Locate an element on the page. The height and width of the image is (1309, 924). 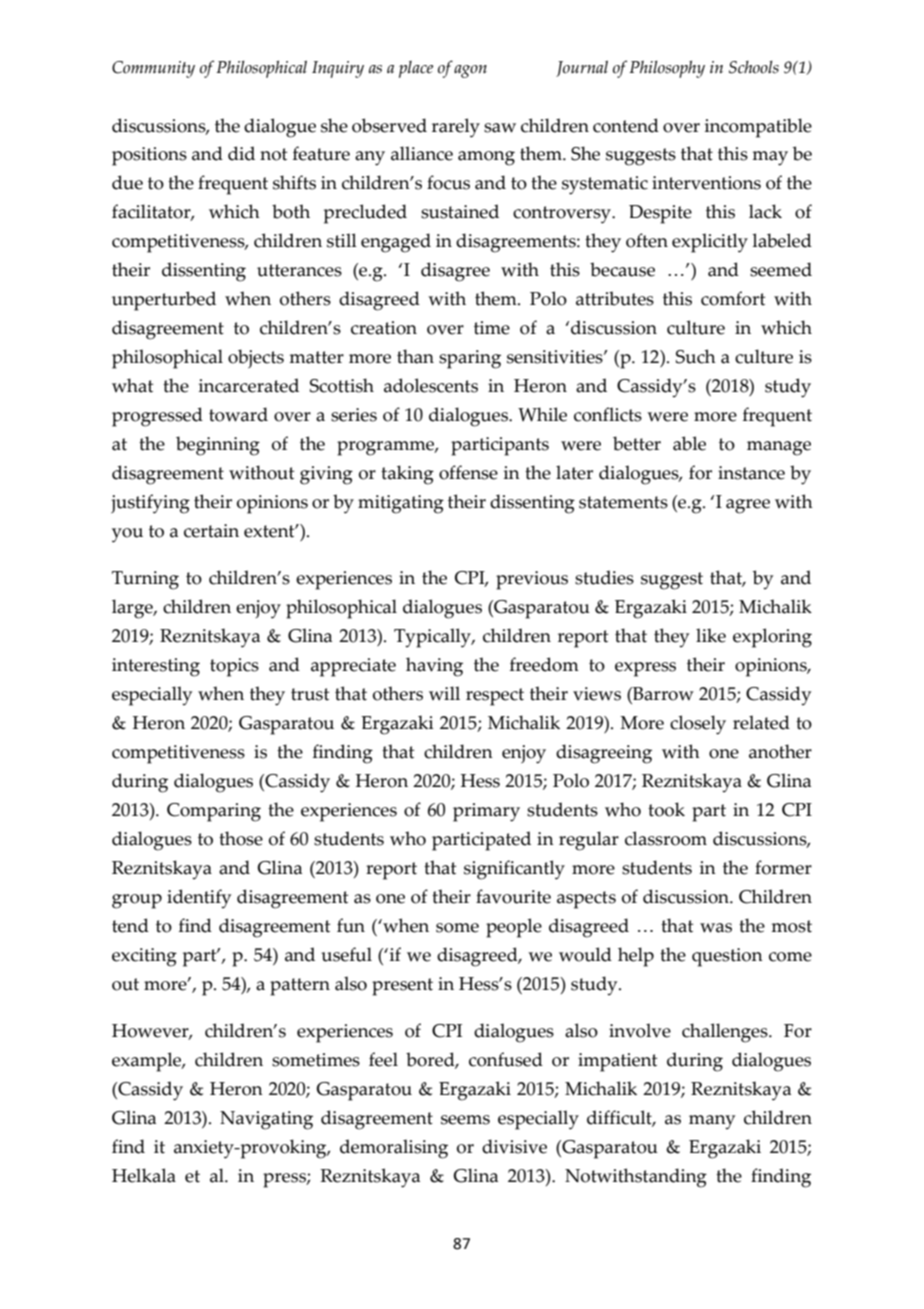
rarely is located at coordinates (456, 128).
